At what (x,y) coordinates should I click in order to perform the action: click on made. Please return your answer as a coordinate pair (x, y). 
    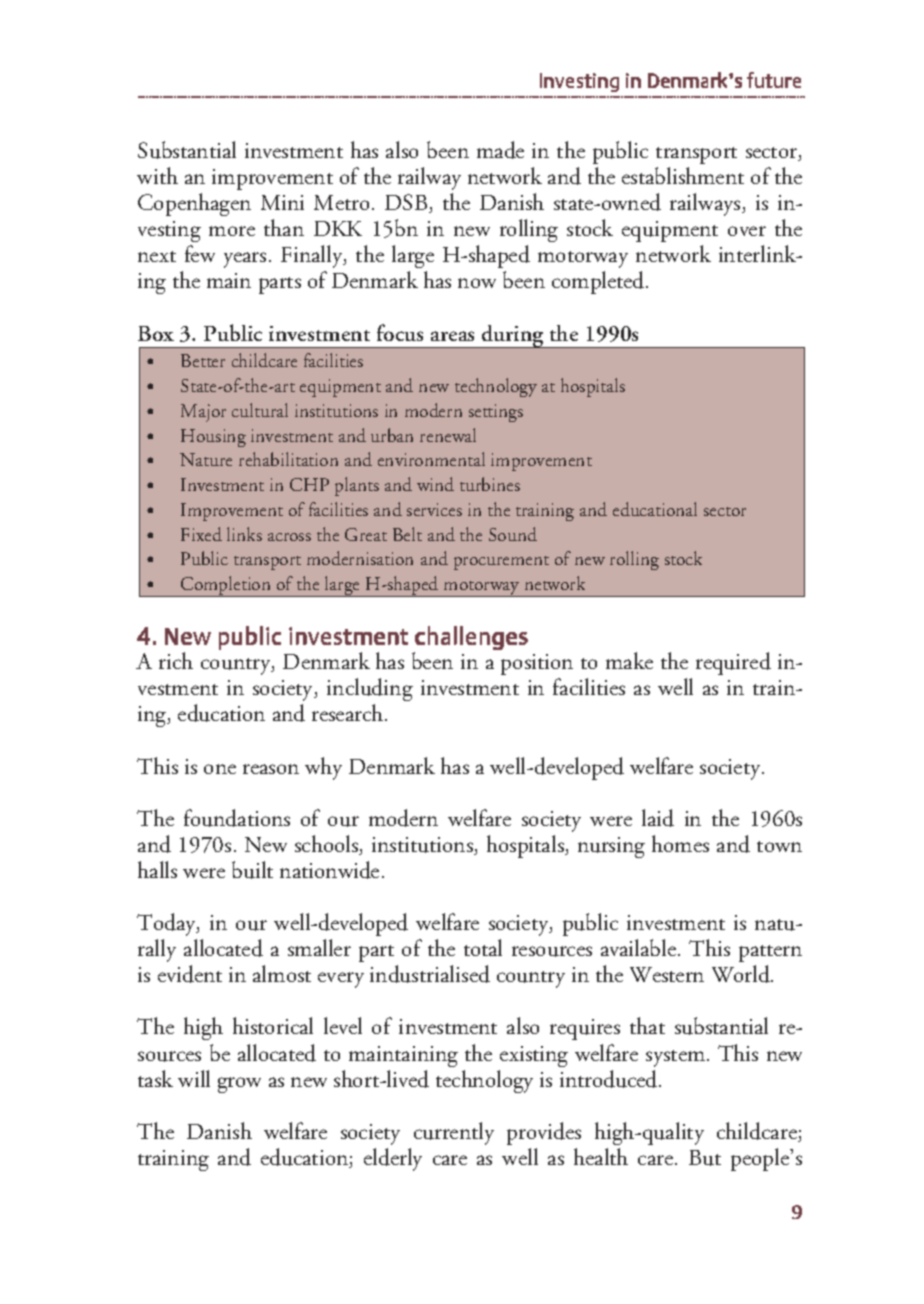
    Looking at the image, I should click on (500, 150).
